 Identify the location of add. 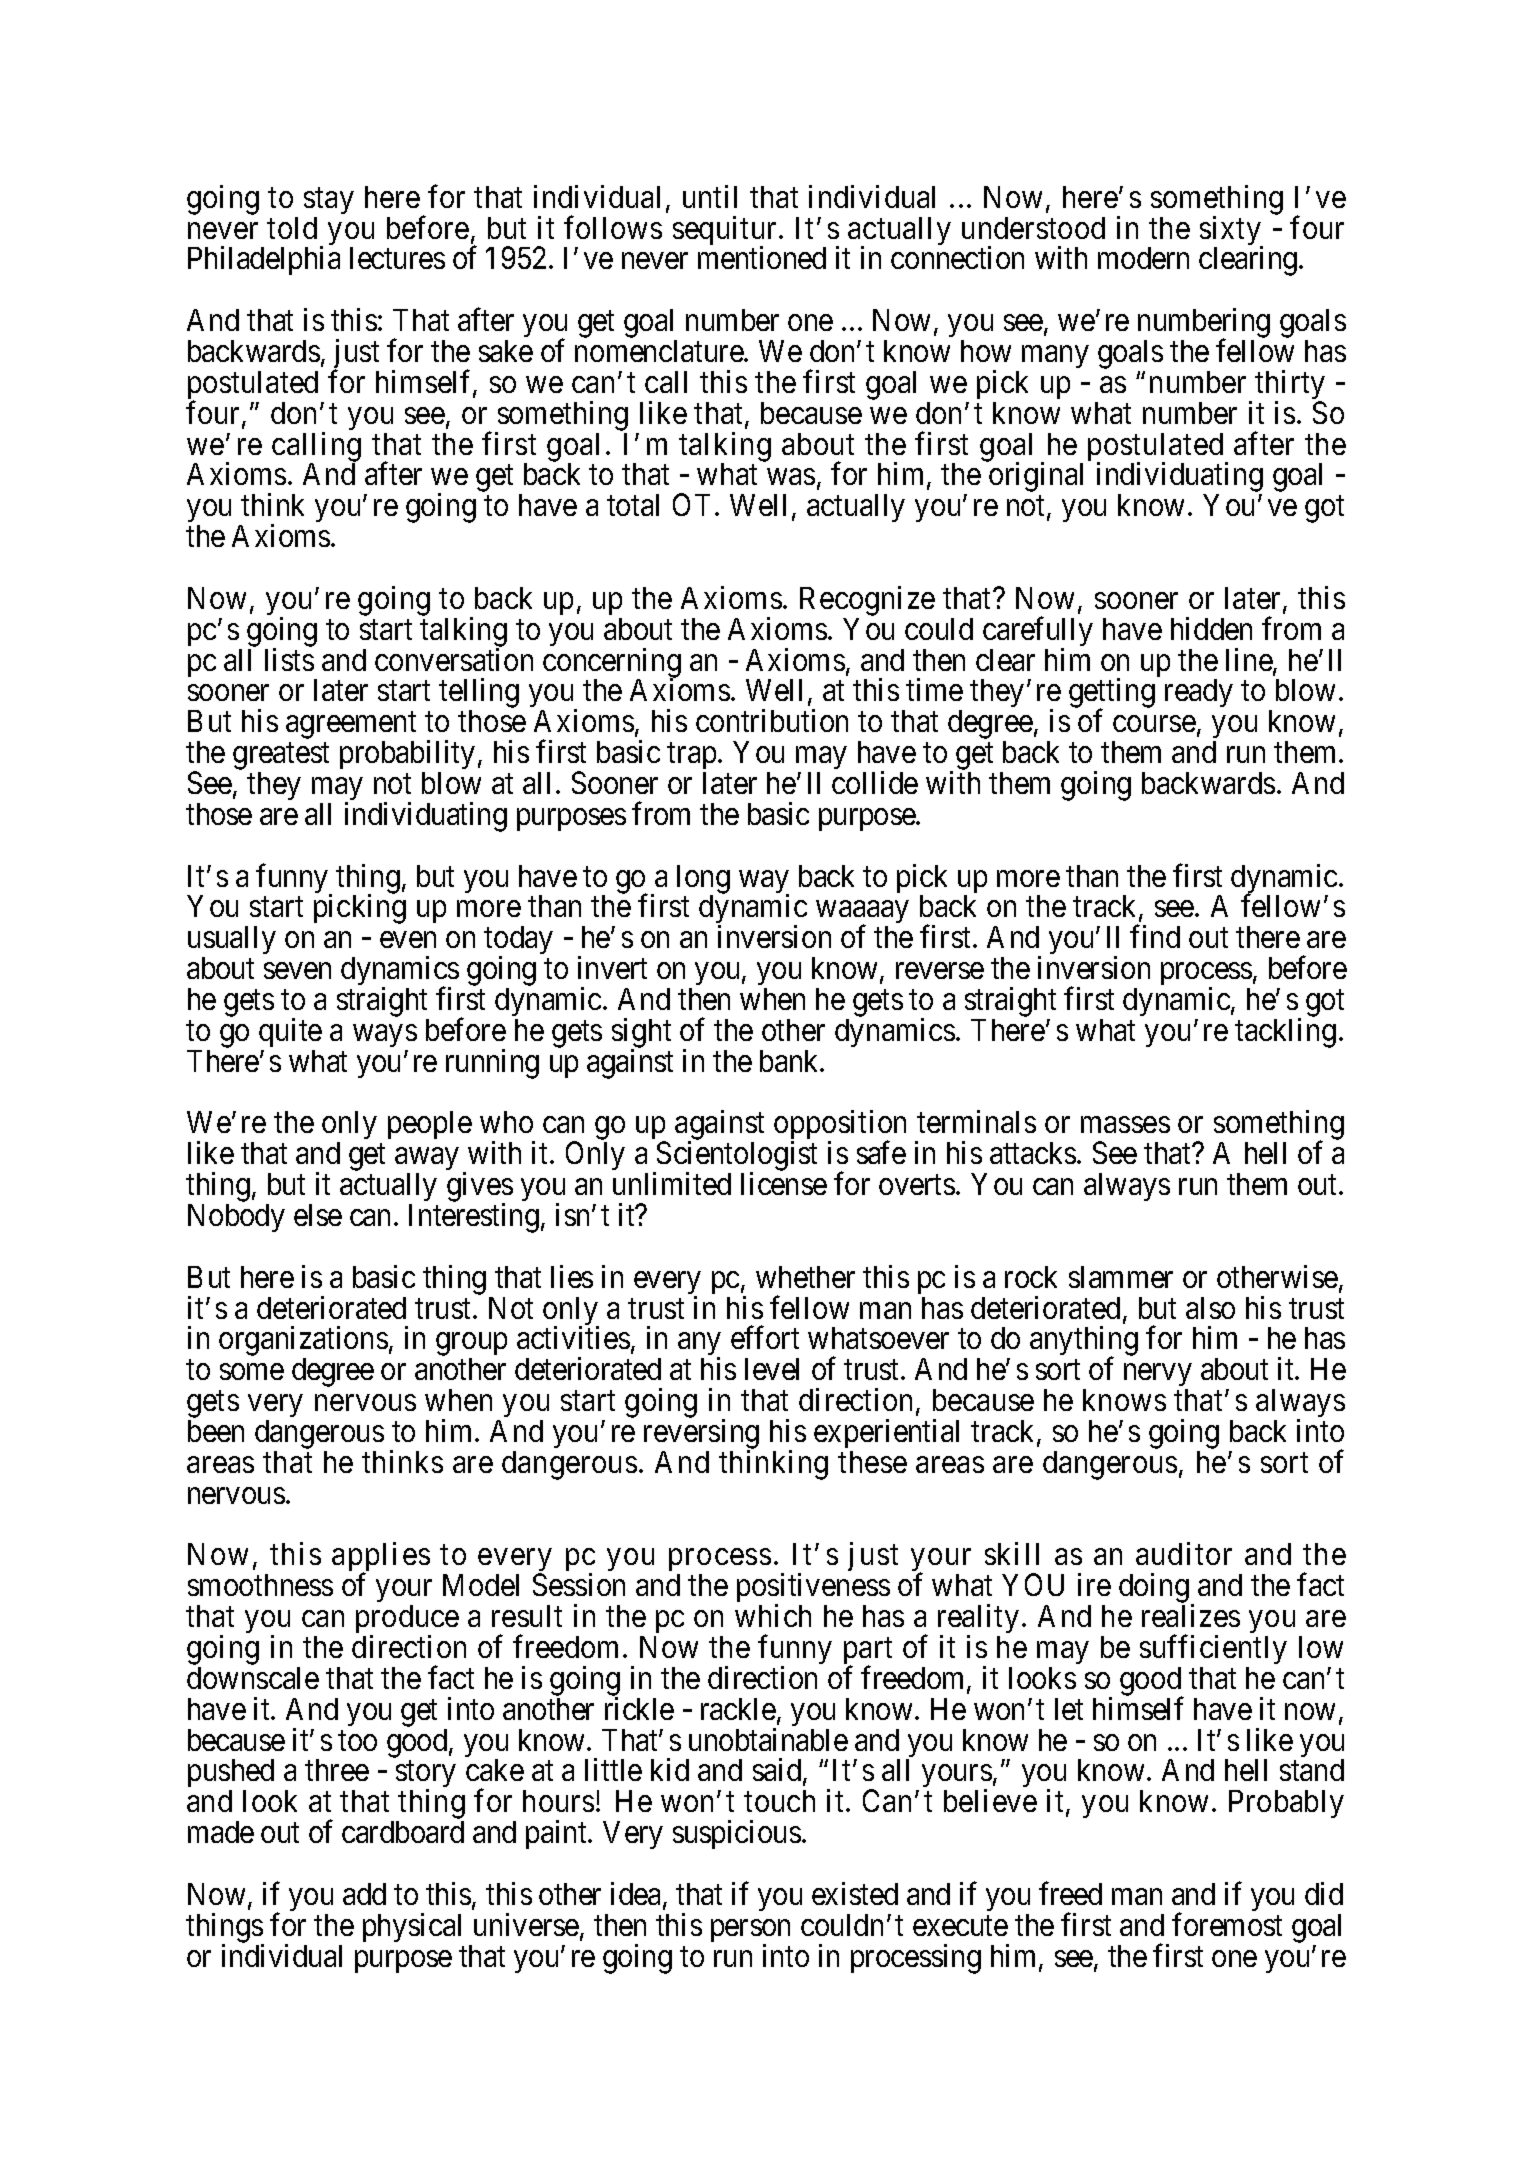
(364, 1894).
